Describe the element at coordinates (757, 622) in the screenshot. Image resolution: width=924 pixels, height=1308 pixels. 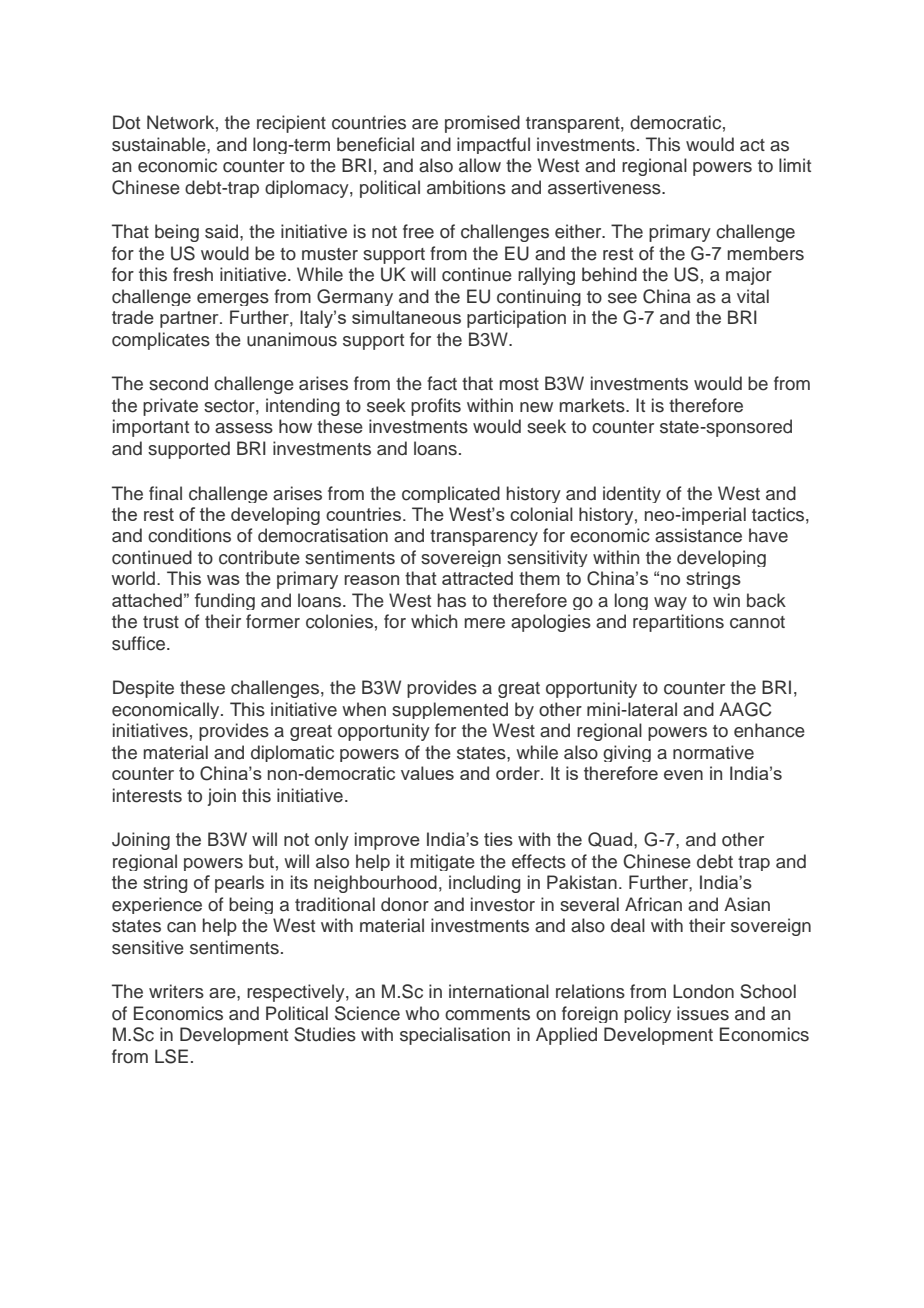
I see `cannot` at that location.
